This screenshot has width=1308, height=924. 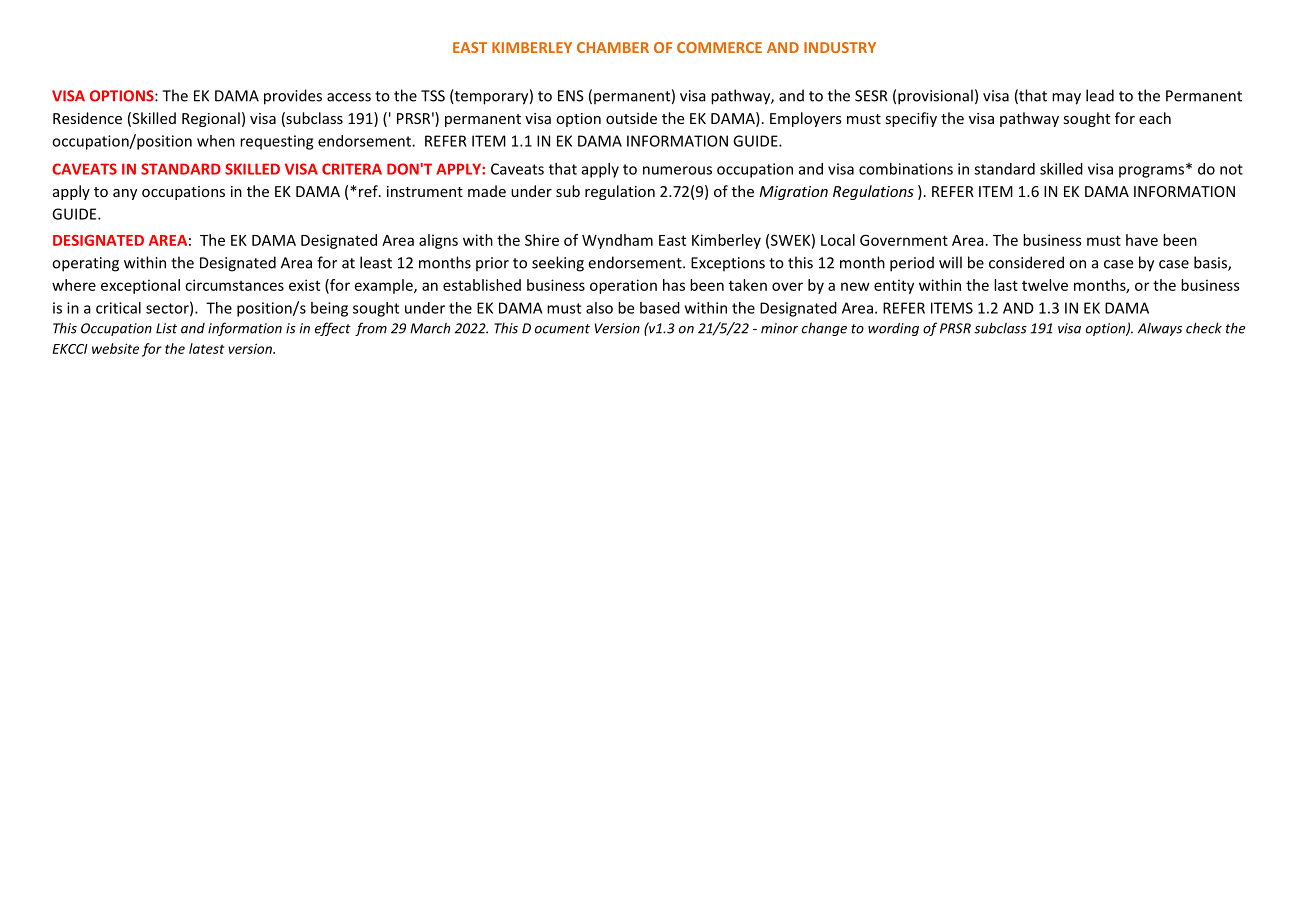 I want to click on Migration, so click(x=793, y=193).
